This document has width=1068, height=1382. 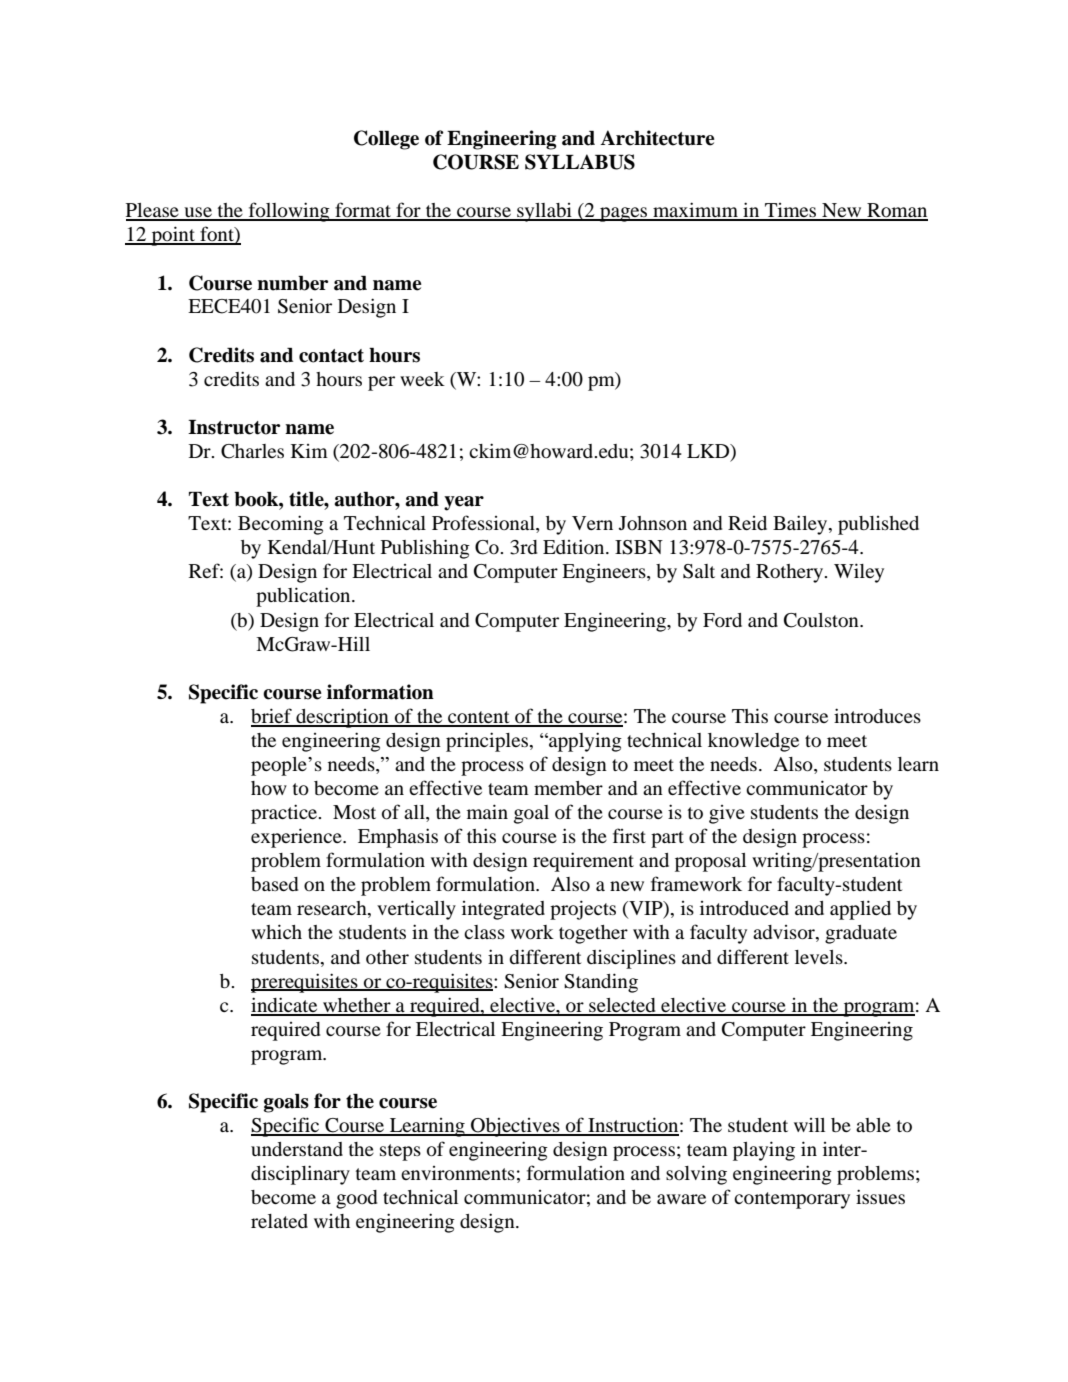 What do you see at coordinates (791, 211) in the document?
I see `Times` at bounding box center [791, 211].
